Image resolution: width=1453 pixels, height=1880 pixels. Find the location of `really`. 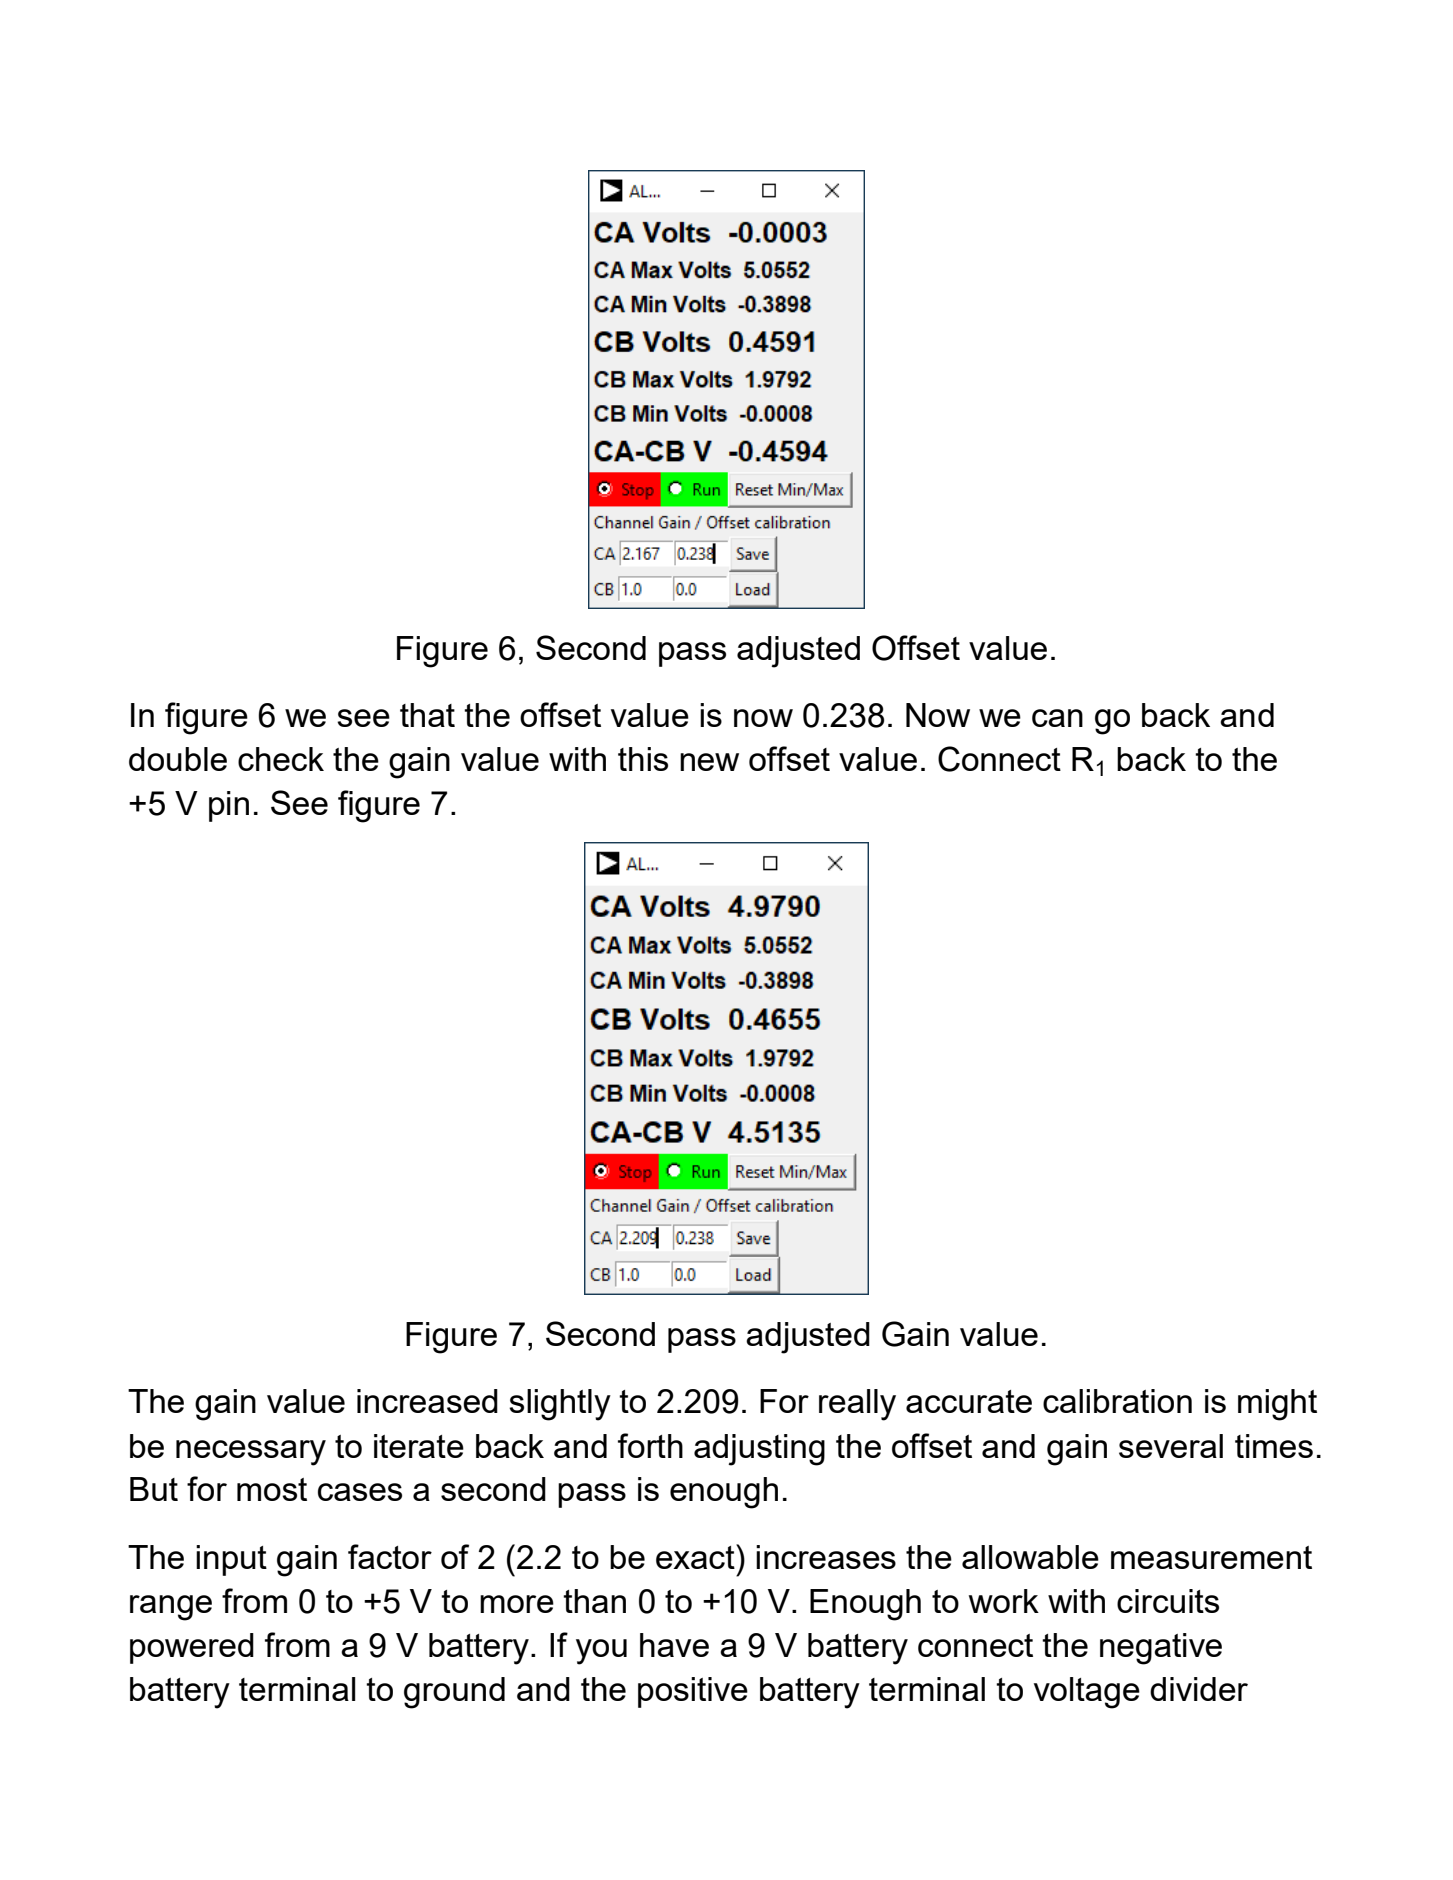

really is located at coordinates (857, 1405).
